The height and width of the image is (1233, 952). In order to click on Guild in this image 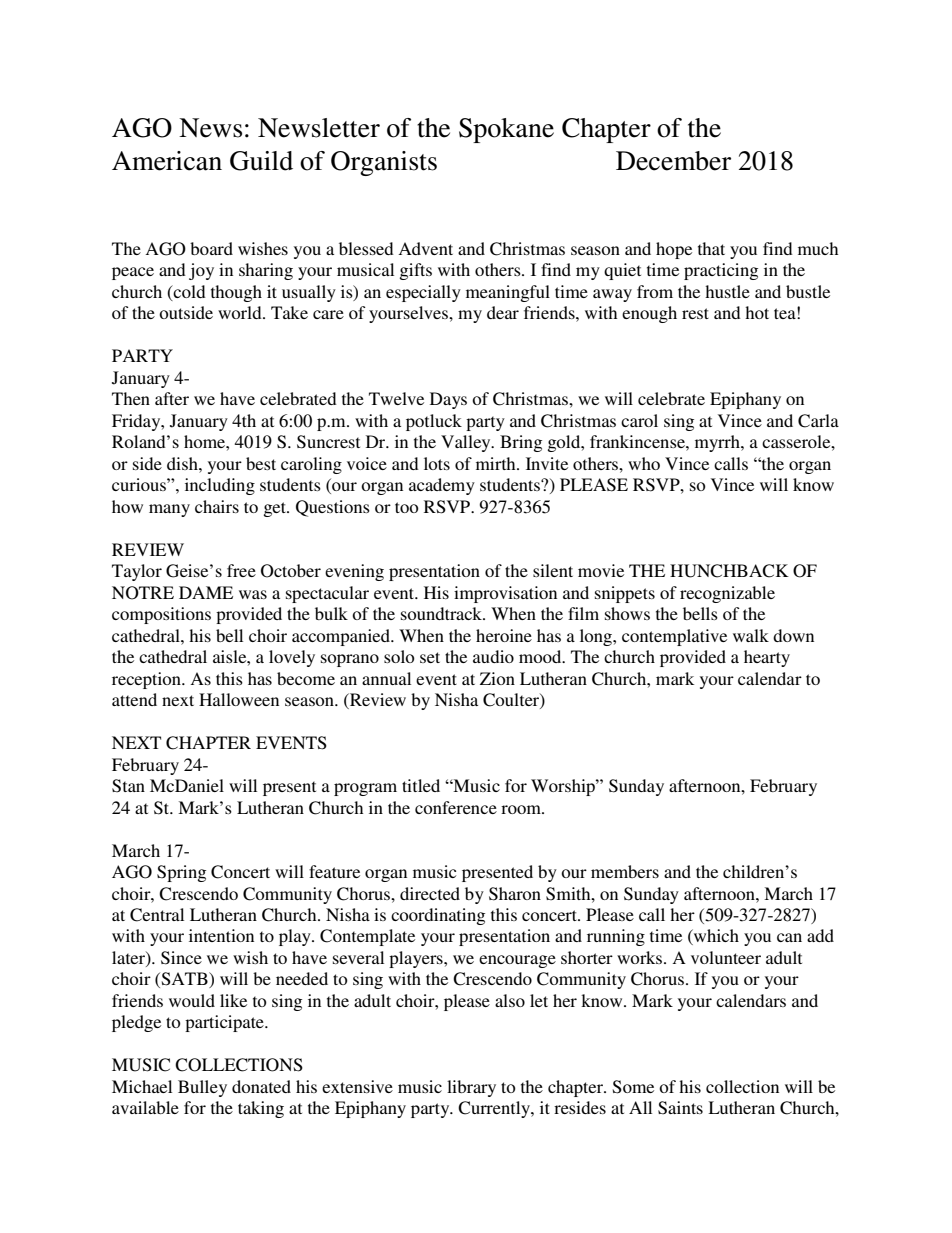, I will do `click(261, 161)`.
